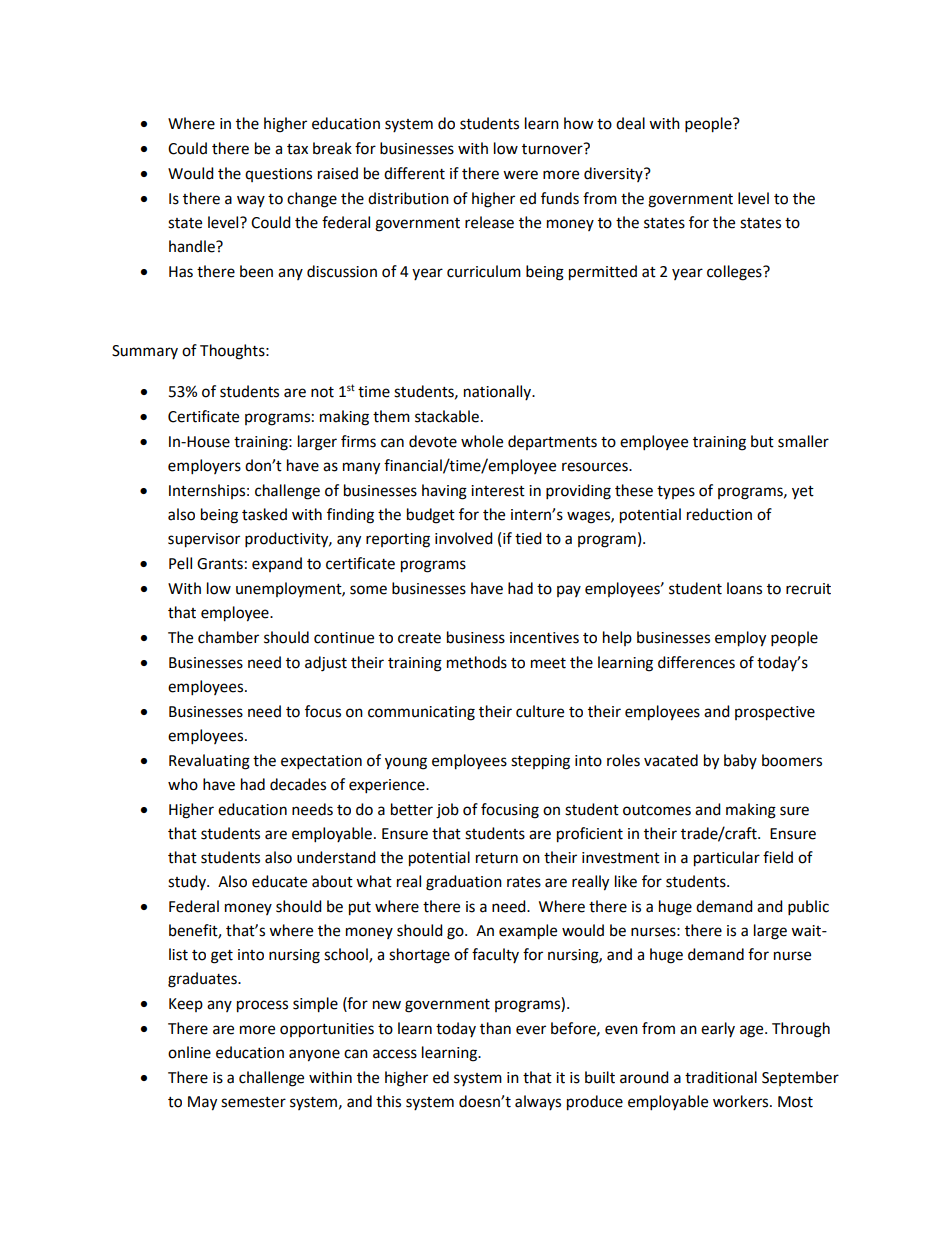 This screenshot has width=952, height=1233. Describe the element at coordinates (202, 1103) in the screenshot. I see `May` at that location.
